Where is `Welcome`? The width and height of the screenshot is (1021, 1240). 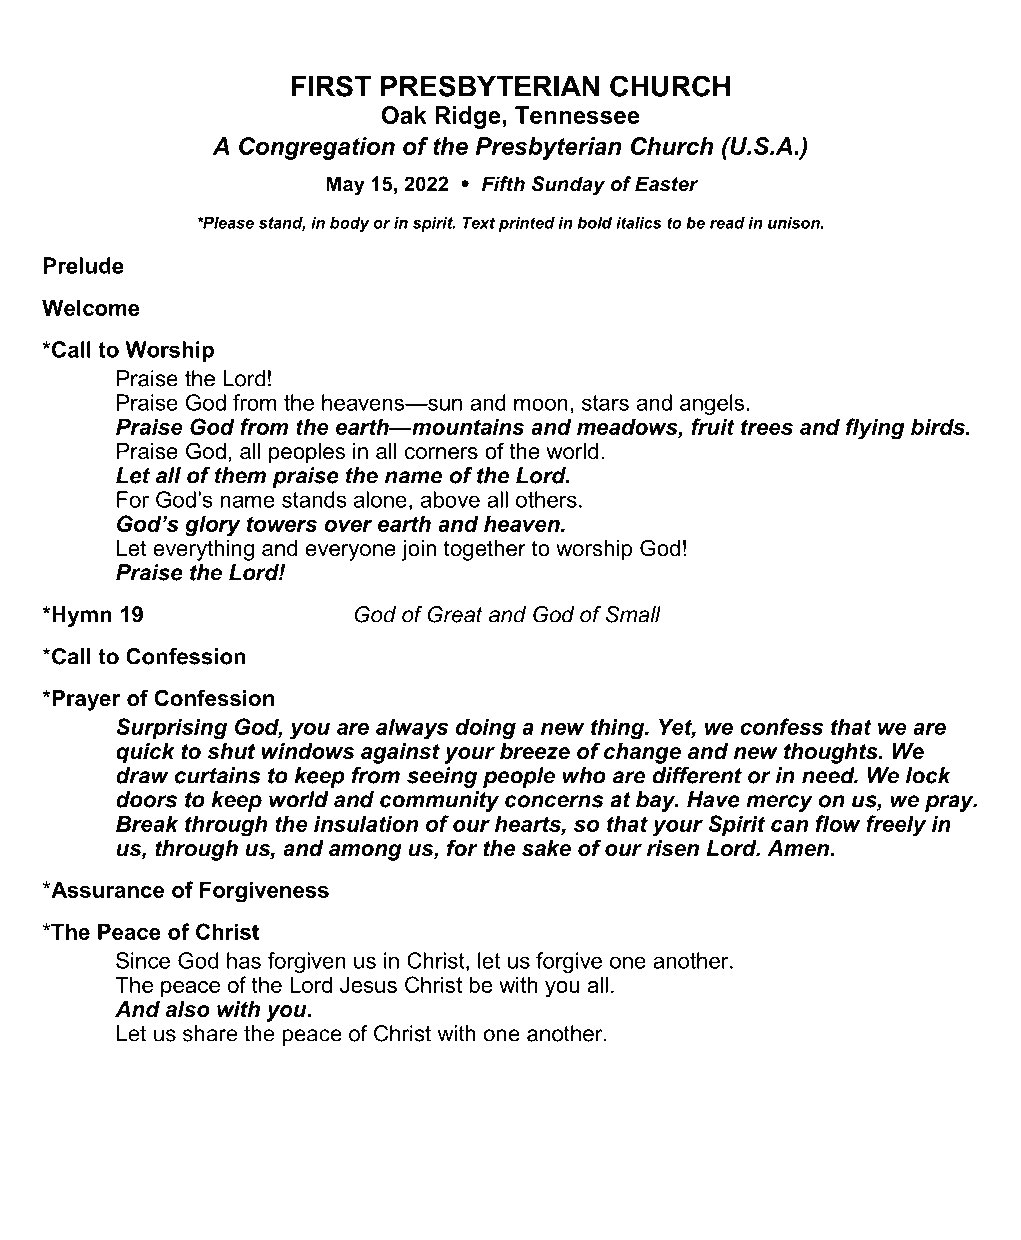
Welcome is located at coordinates (91, 307).
